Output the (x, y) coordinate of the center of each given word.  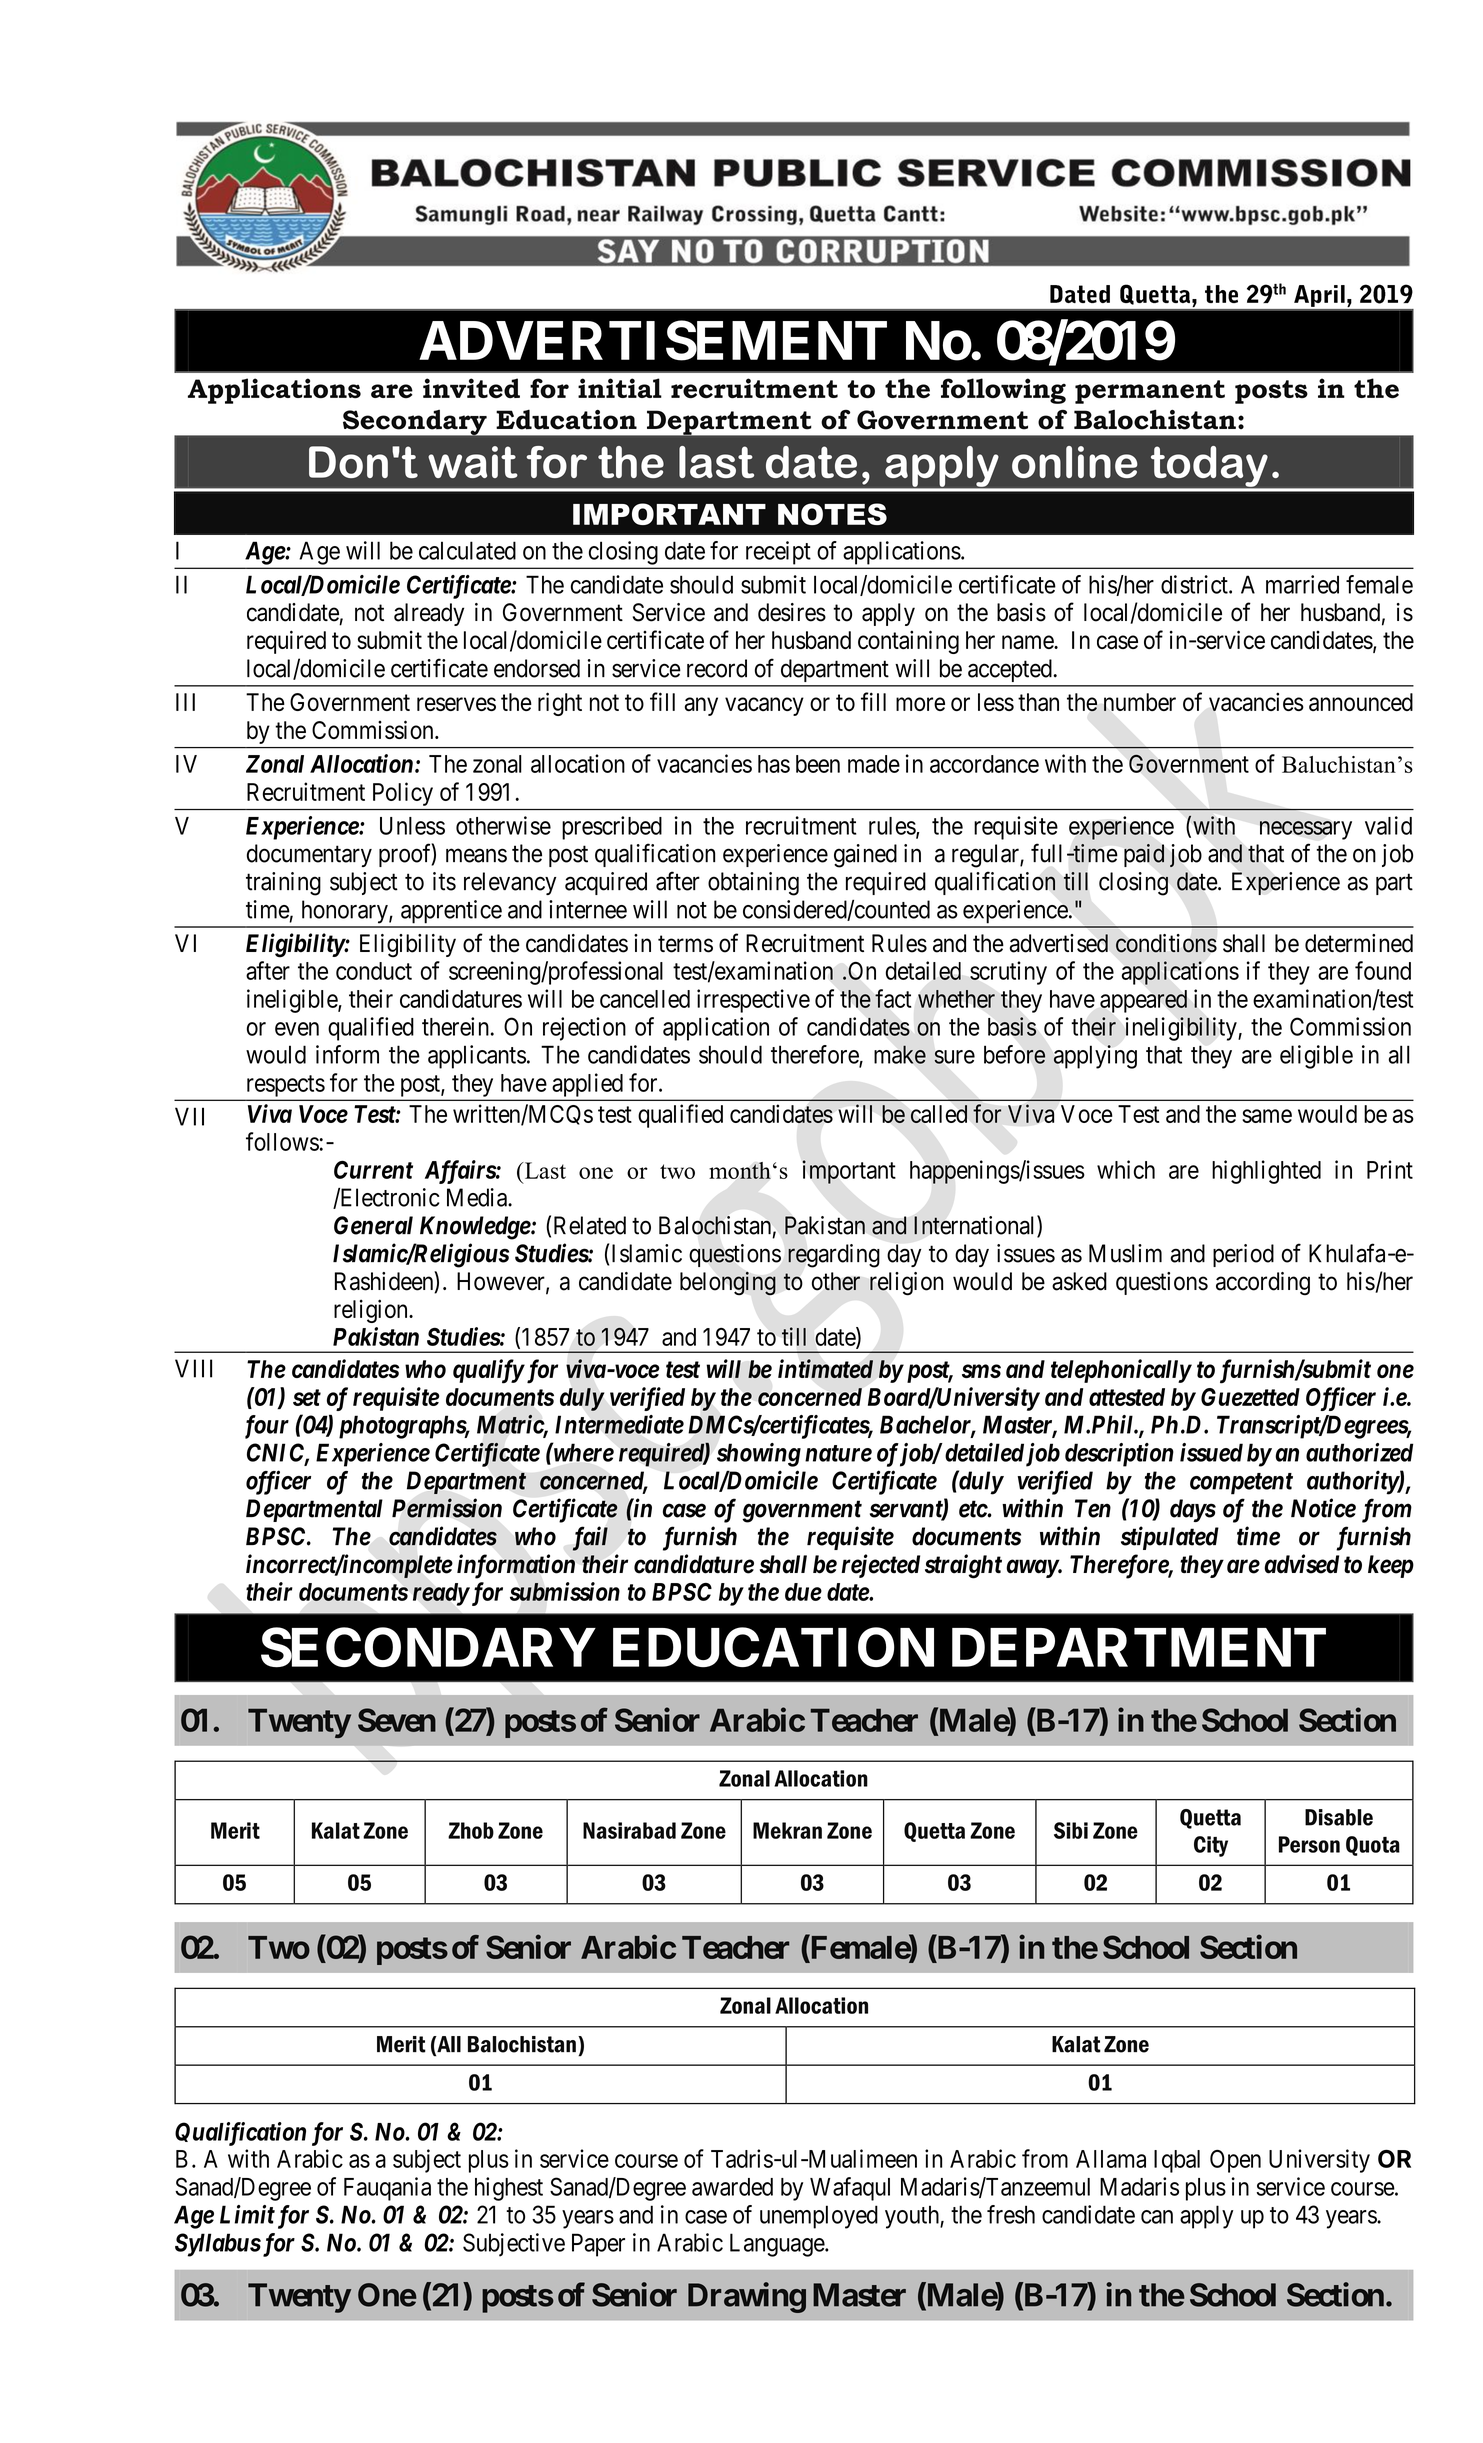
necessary (1306, 830)
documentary (309, 855)
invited (471, 388)
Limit (247, 2214)
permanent (1150, 392)
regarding (834, 1256)
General (373, 1225)
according (1263, 1284)
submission (565, 1591)
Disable (1339, 1817)
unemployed (819, 2217)
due (803, 1592)
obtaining (753, 884)
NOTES (832, 514)
